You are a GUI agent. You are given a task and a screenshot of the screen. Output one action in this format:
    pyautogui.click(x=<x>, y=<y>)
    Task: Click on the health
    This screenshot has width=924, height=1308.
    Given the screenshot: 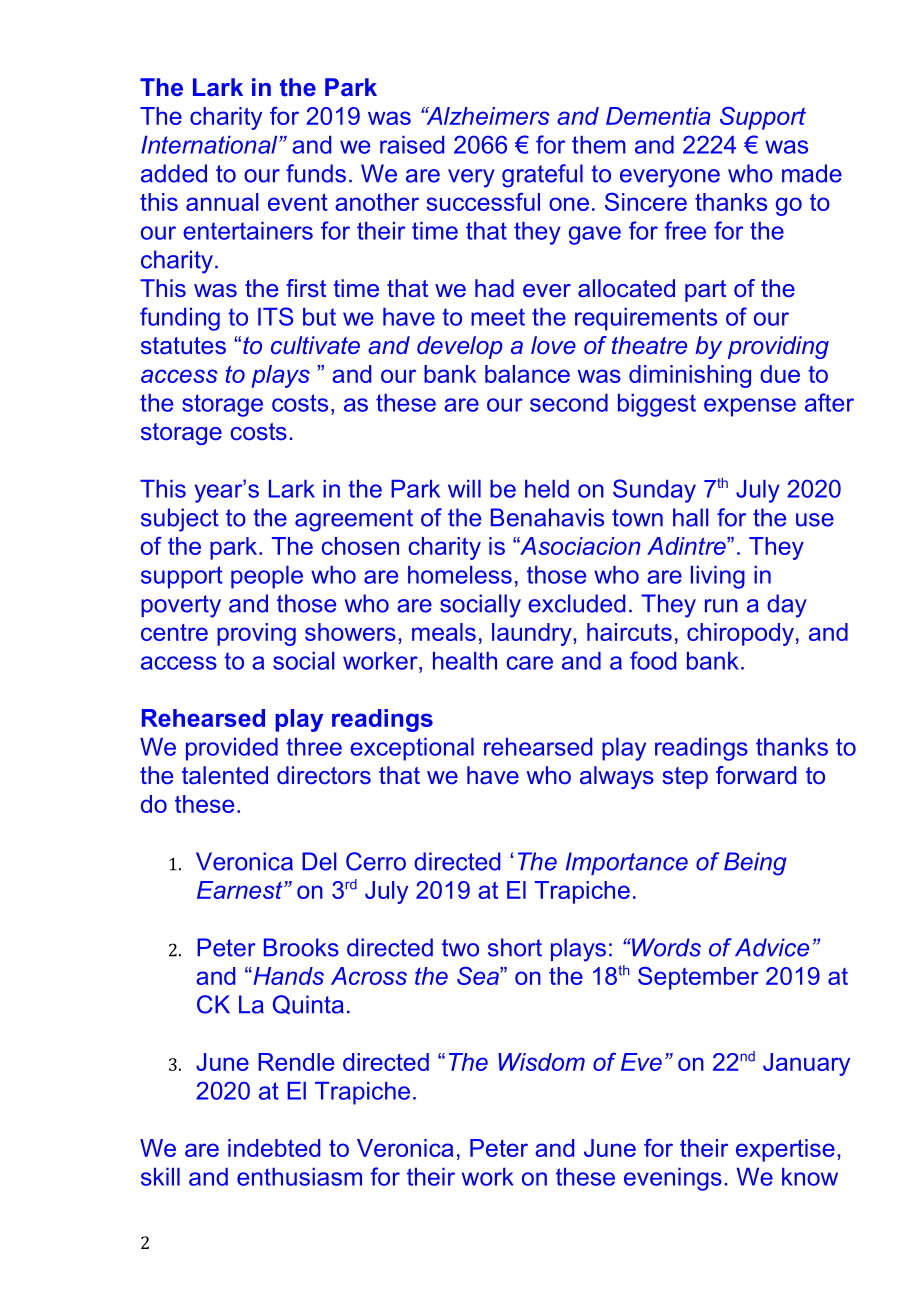 What is the action you would take?
    pyautogui.click(x=465, y=661)
